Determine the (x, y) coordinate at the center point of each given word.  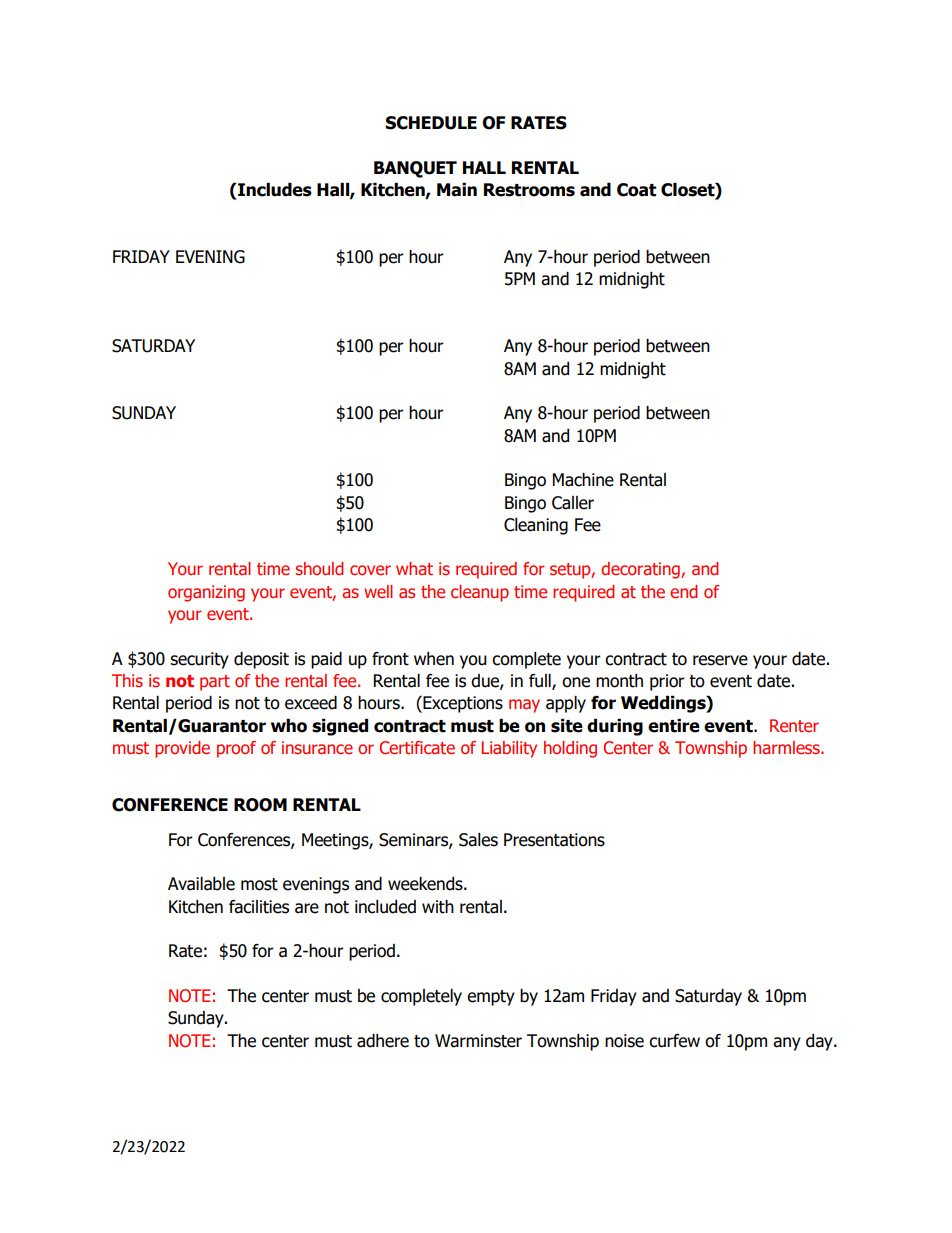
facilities (259, 907)
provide (182, 749)
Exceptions (462, 704)
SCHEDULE (431, 123)
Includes (274, 190)
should (319, 568)
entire (674, 726)
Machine (583, 480)
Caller (573, 503)
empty (491, 998)
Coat (636, 190)
